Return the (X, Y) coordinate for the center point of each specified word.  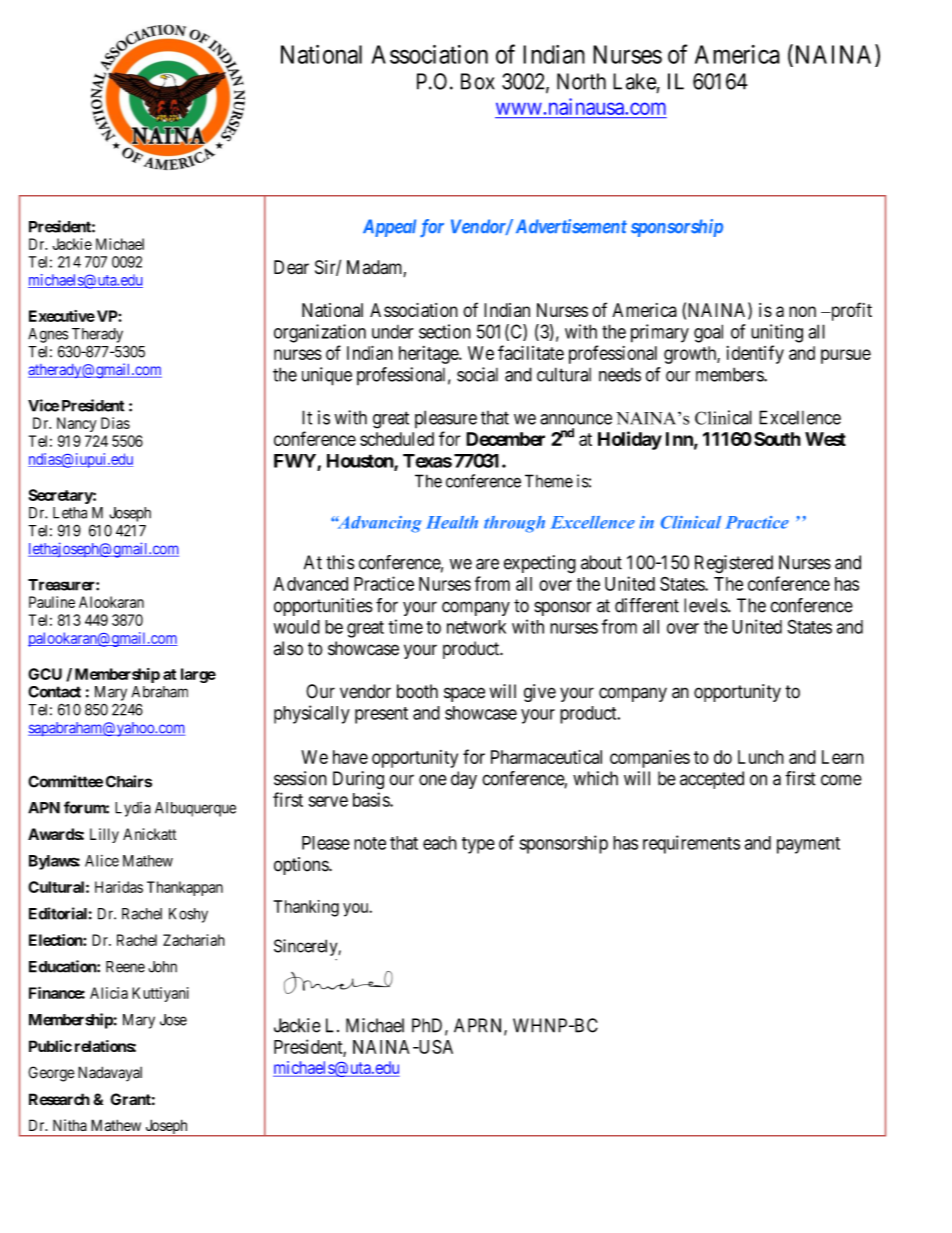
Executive (62, 316)
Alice (102, 861)
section (445, 331)
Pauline (52, 602)
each (440, 843)
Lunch (761, 757)
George (51, 1074)
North (581, 81)
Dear (291, 267)
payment (808, 845)
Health (452, 522)
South (777, 439)
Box (478, 81)
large (198, 675)
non (802, 311)
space (464, 694)
